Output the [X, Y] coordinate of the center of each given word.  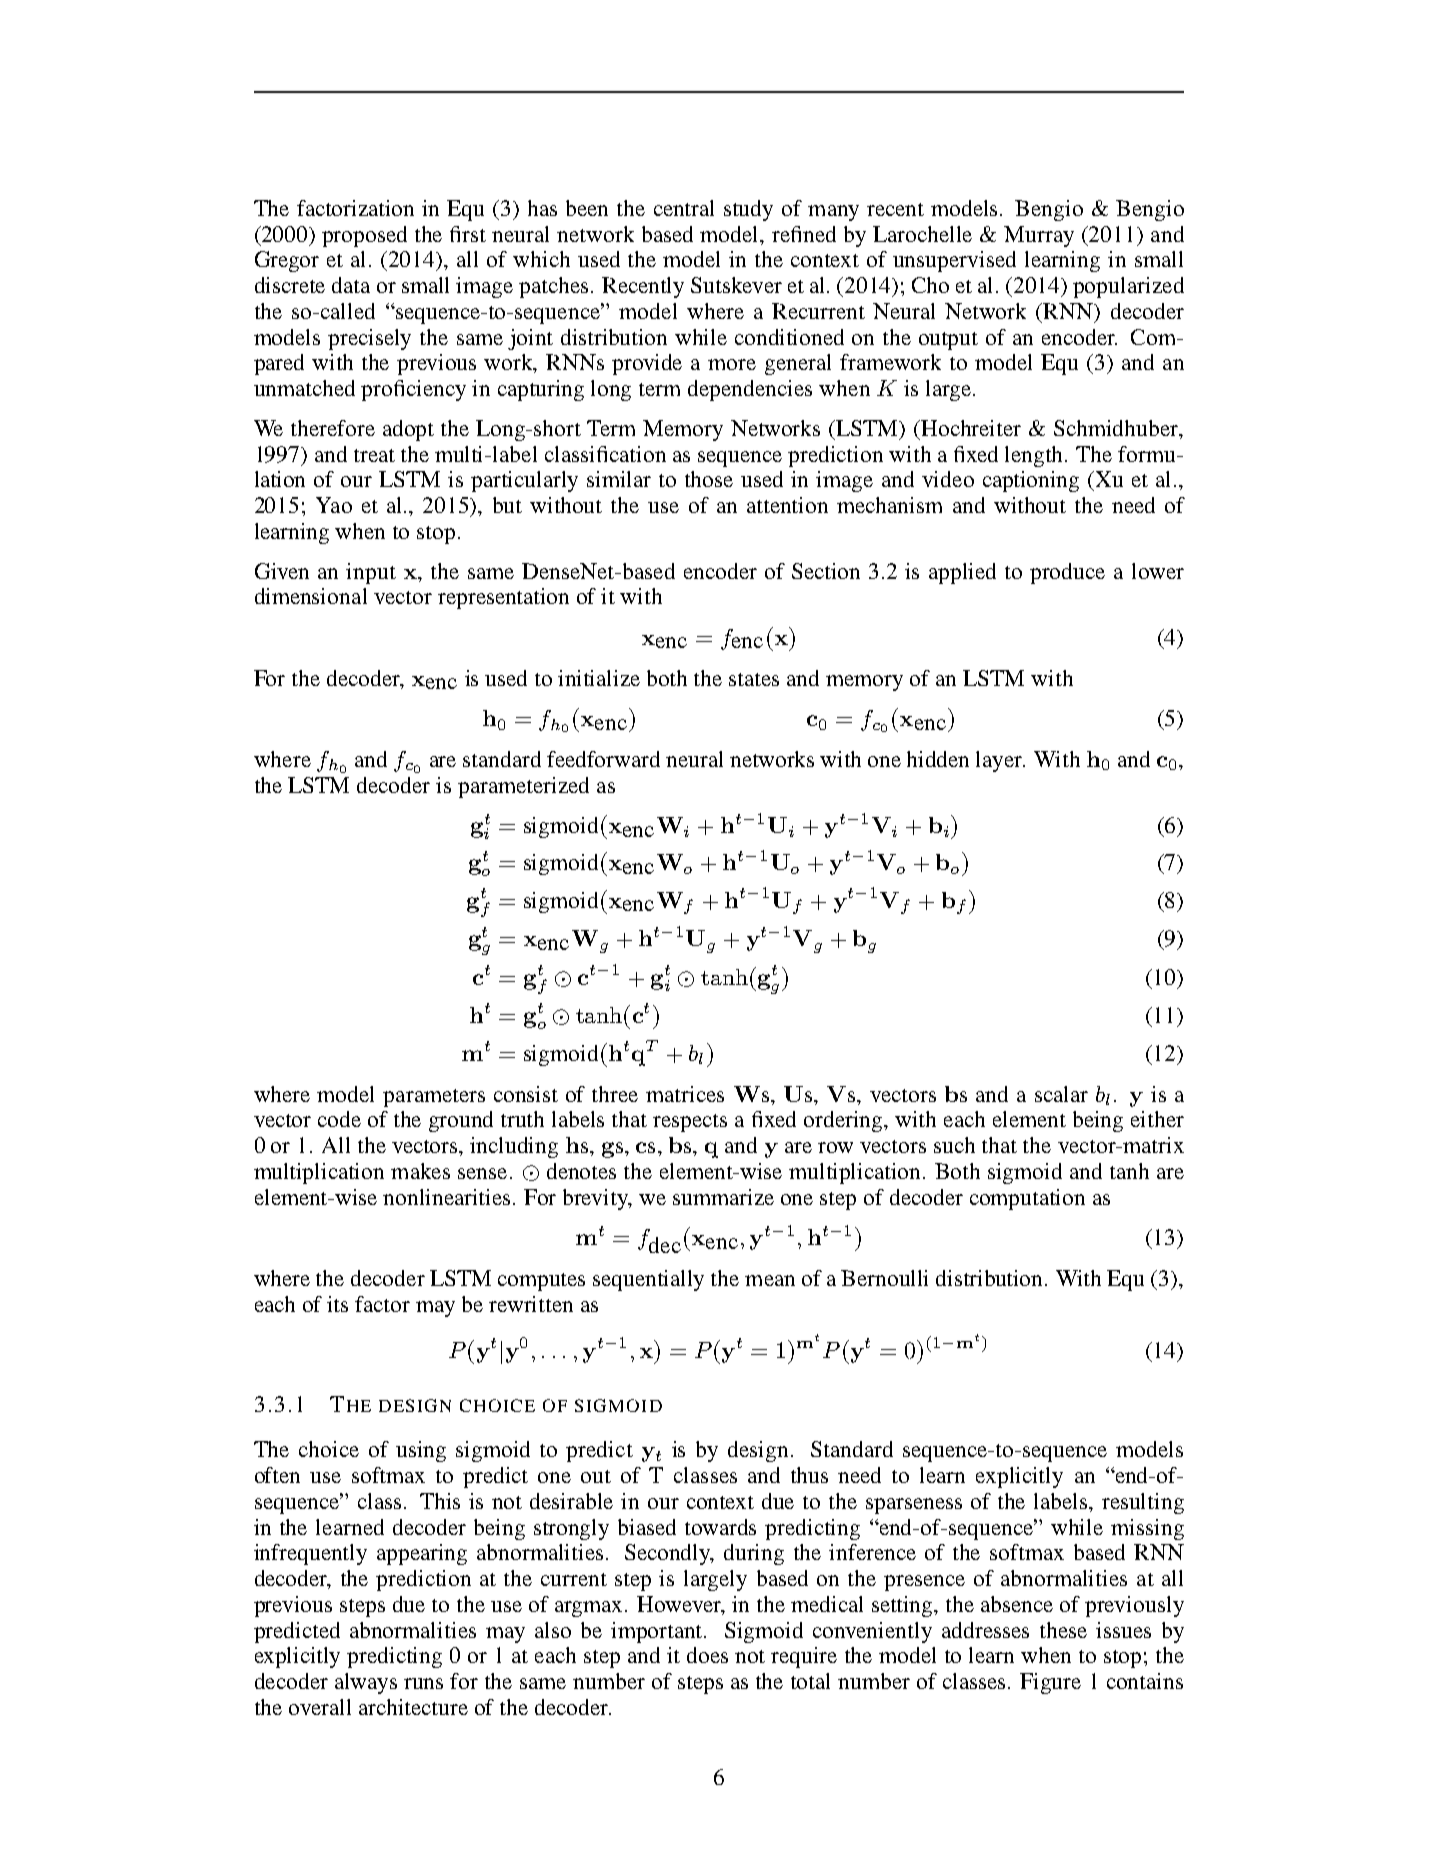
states [754, 679]
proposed [364, 236]
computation [1027, 1199]
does [707, 1655]
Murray [1039, 236]
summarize [723, 1197]
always [366, 1683]
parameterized [523, 787]
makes [420, 1171]
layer [1000, 761]
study [748, 210]
